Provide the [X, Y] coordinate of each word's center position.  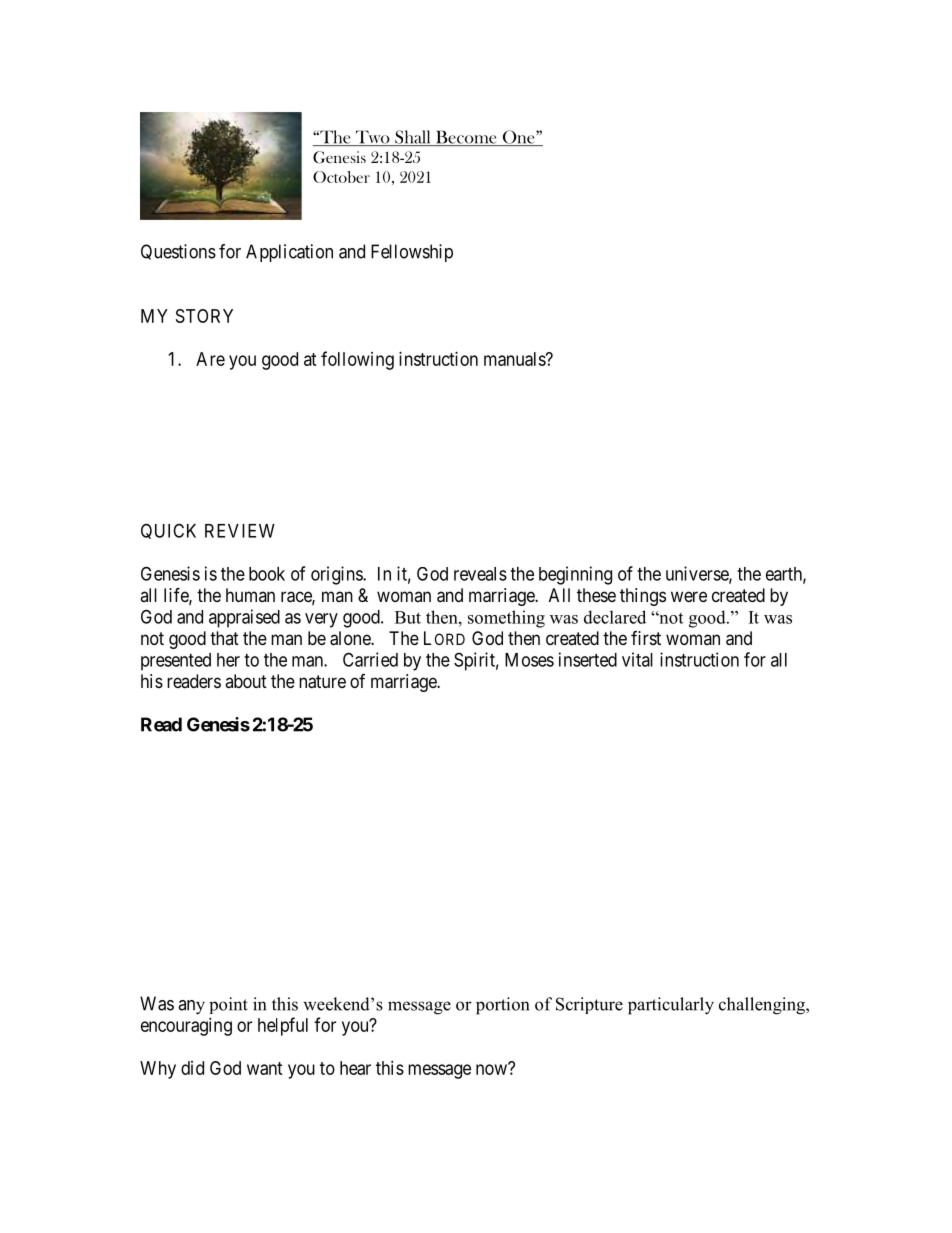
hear [355, 1068]
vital [637, 659]
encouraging [186, 1027]
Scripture [589, 1005]
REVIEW [240, 531]
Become [466, 138]
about [246, 681]
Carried [370, 659]
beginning [575, 575]
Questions [178, 252]
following [357, 360]
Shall [413, 138]
